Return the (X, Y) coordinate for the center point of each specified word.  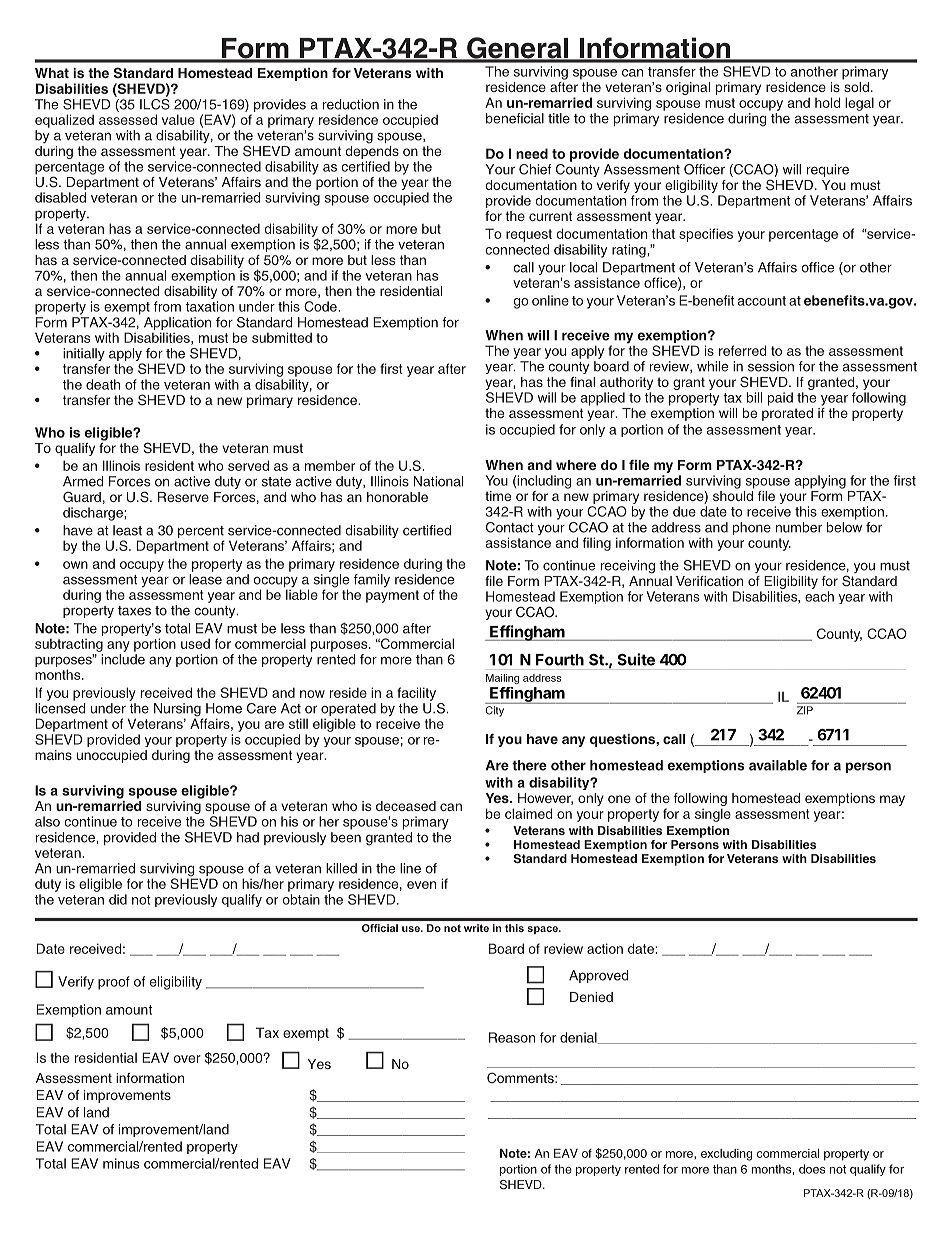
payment (392, 596)
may (892, 800)
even (421, 885)
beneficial (515, 118)
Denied (591, 997)
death (103, 384)
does (812, 1169)
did (118, 899)
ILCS (155, 103)
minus (121, 1163)
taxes (134, 611)
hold (828, 102)
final (582, 382)
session (771, 366)
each (819, 596)
